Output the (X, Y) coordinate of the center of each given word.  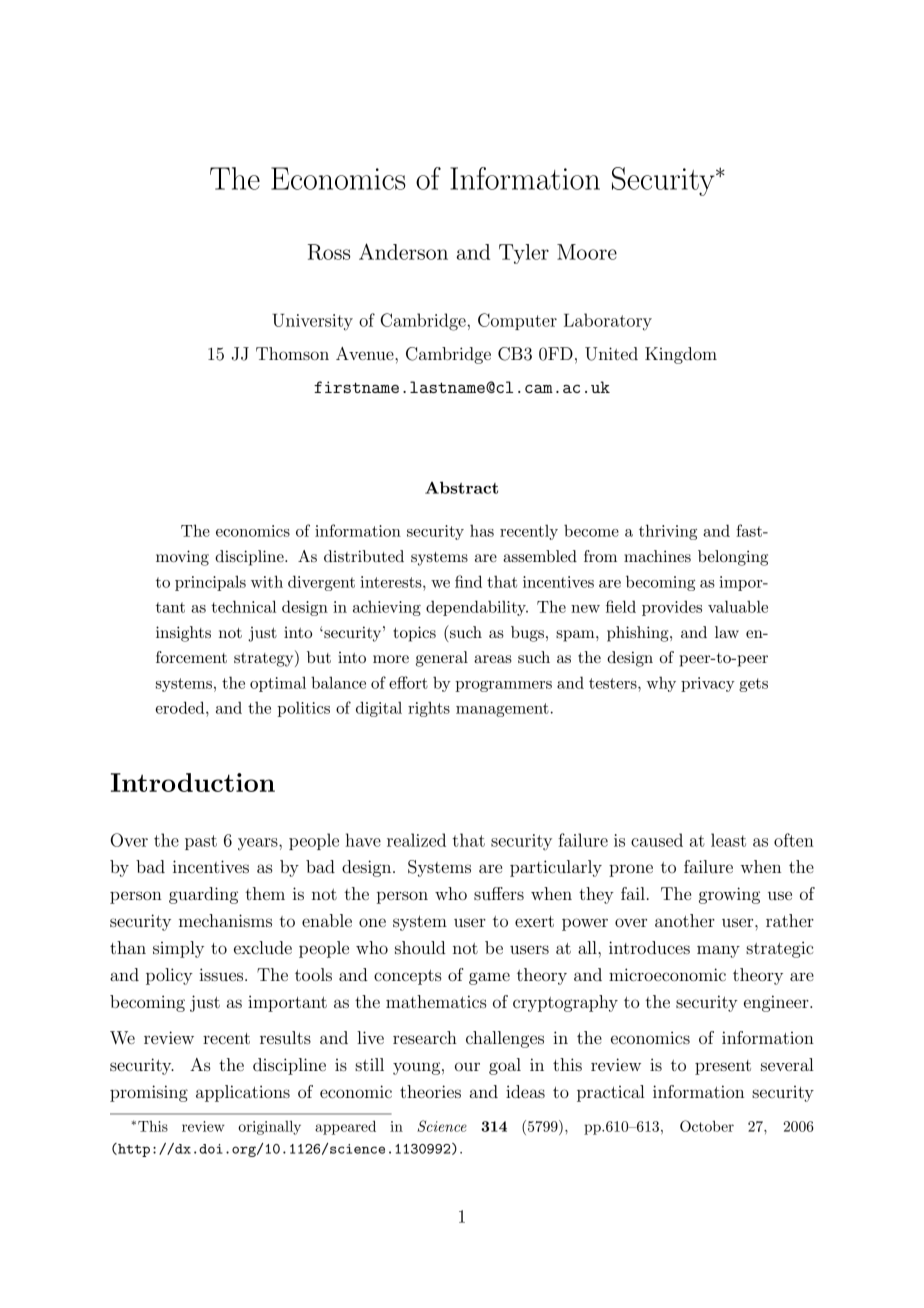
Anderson (403, 251)
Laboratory (608, 322)
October (707, 1126)
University (312, 322)
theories (430, 1091)
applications (243, 1093)
